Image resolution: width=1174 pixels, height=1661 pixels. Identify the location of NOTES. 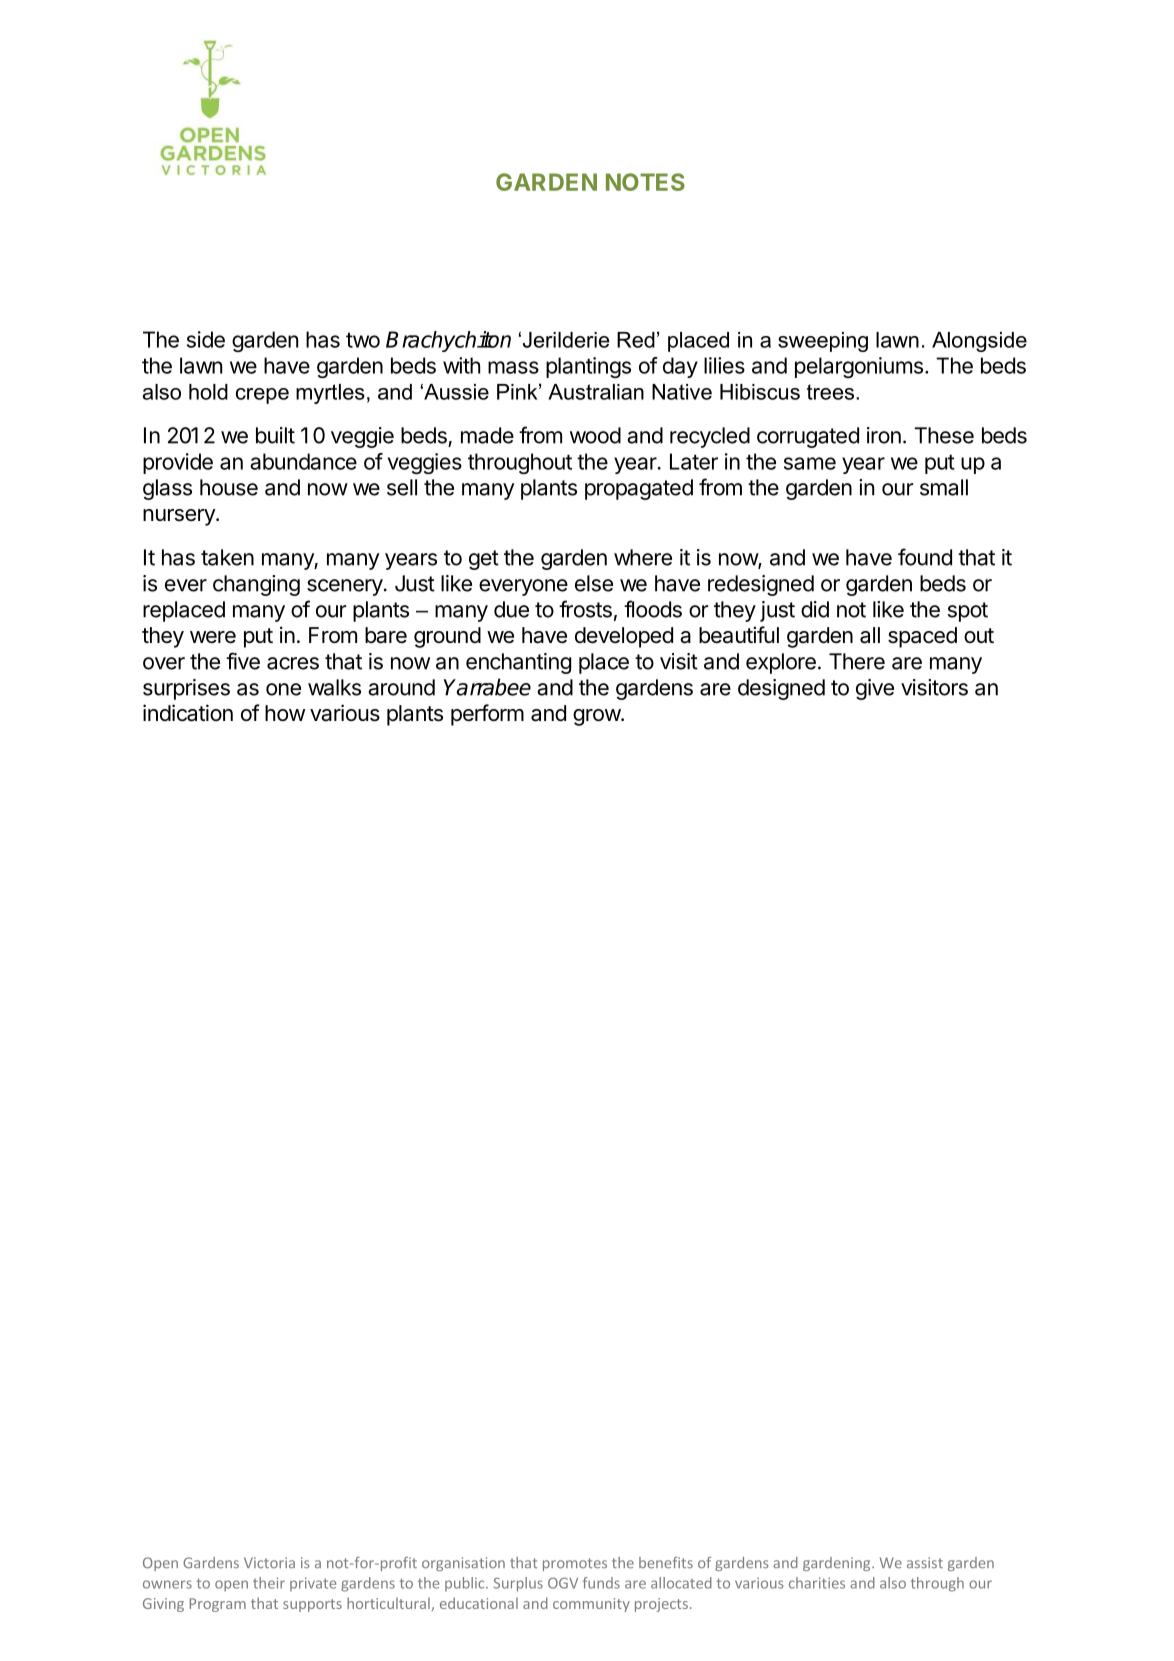
(645, 182).
